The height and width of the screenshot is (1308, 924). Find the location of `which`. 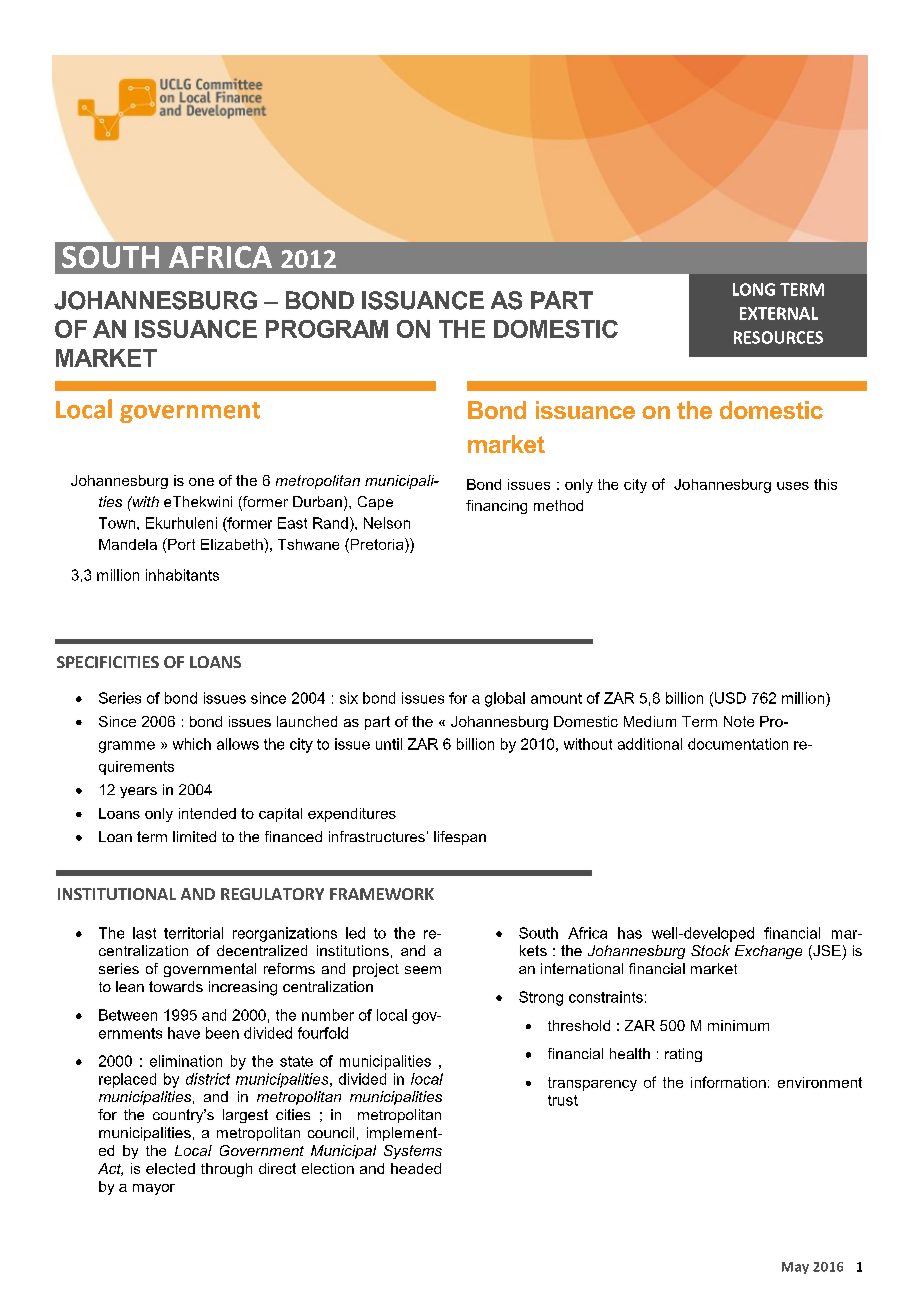

which is located at coordinates (192, 744).
